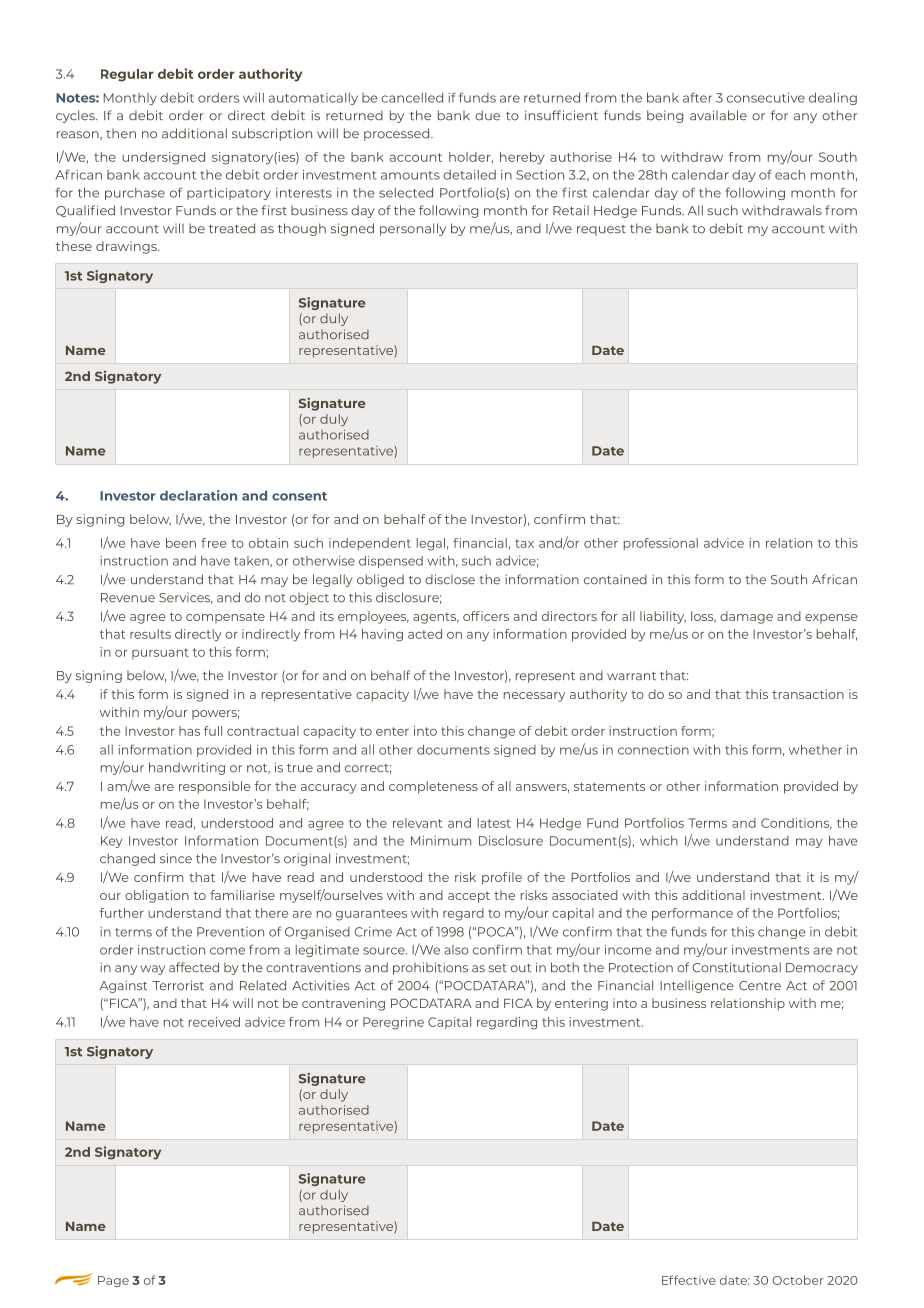 The image size is (924, 1308). Describe the element at coordinates (487, 115) in the screenshot. I see `due` at that location.
